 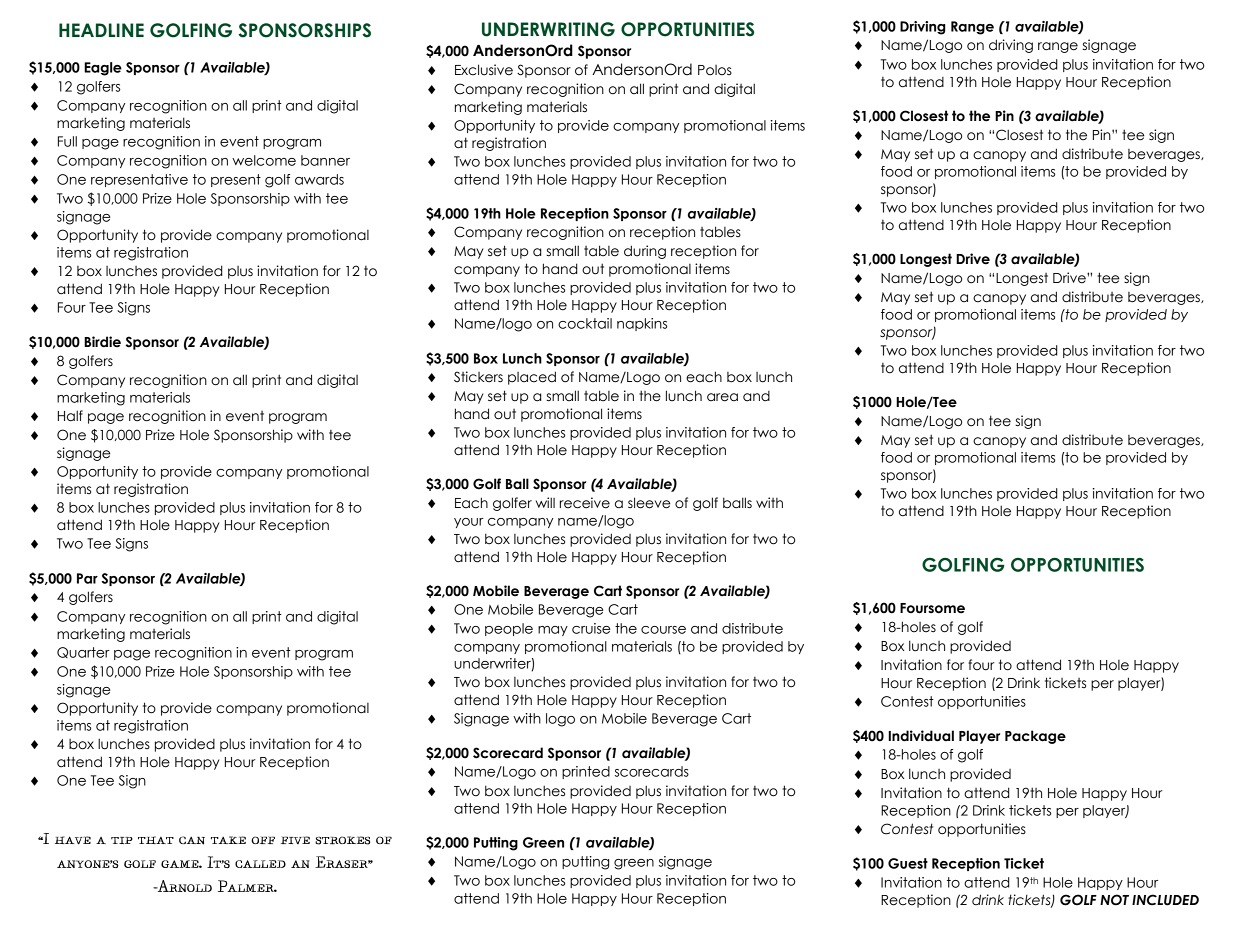 What do you see at coordinates (83, 652) in the screenshot?
I see `Quarter` at bounding box center [83, 652].
